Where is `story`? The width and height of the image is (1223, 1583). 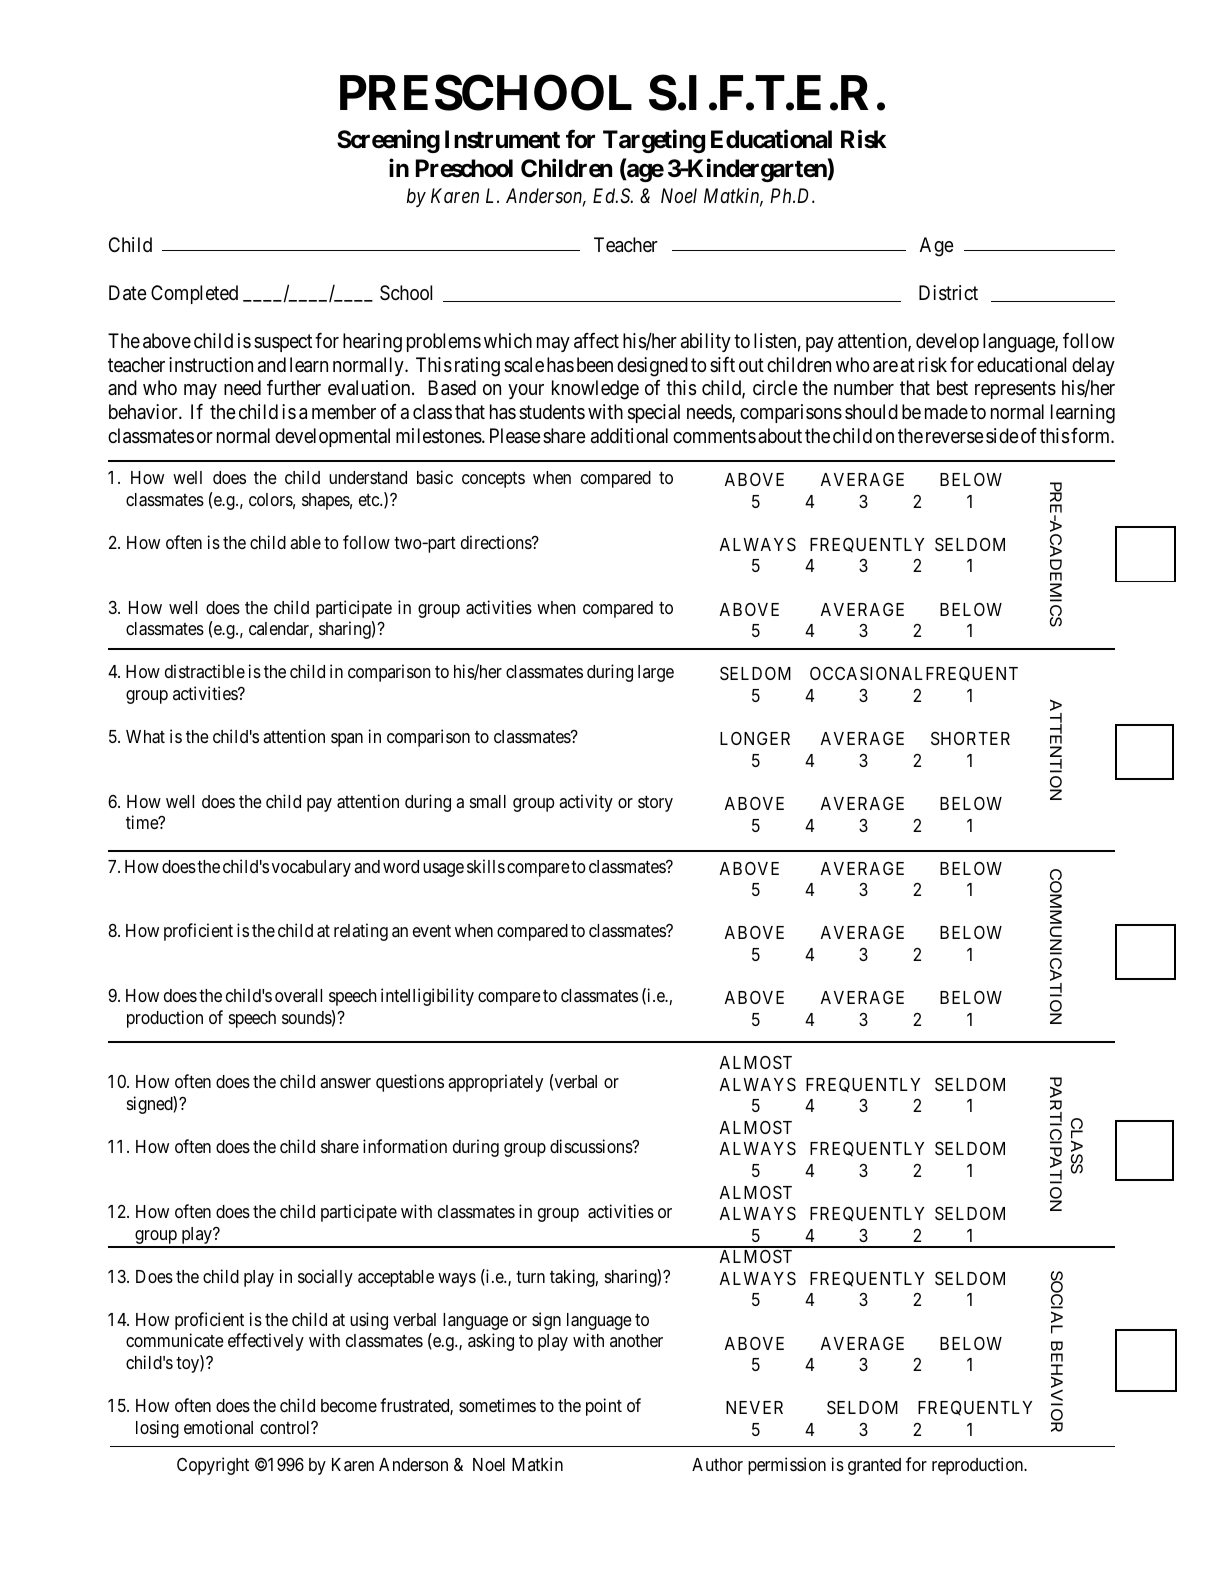 story is located at coordinates (655, 804).
